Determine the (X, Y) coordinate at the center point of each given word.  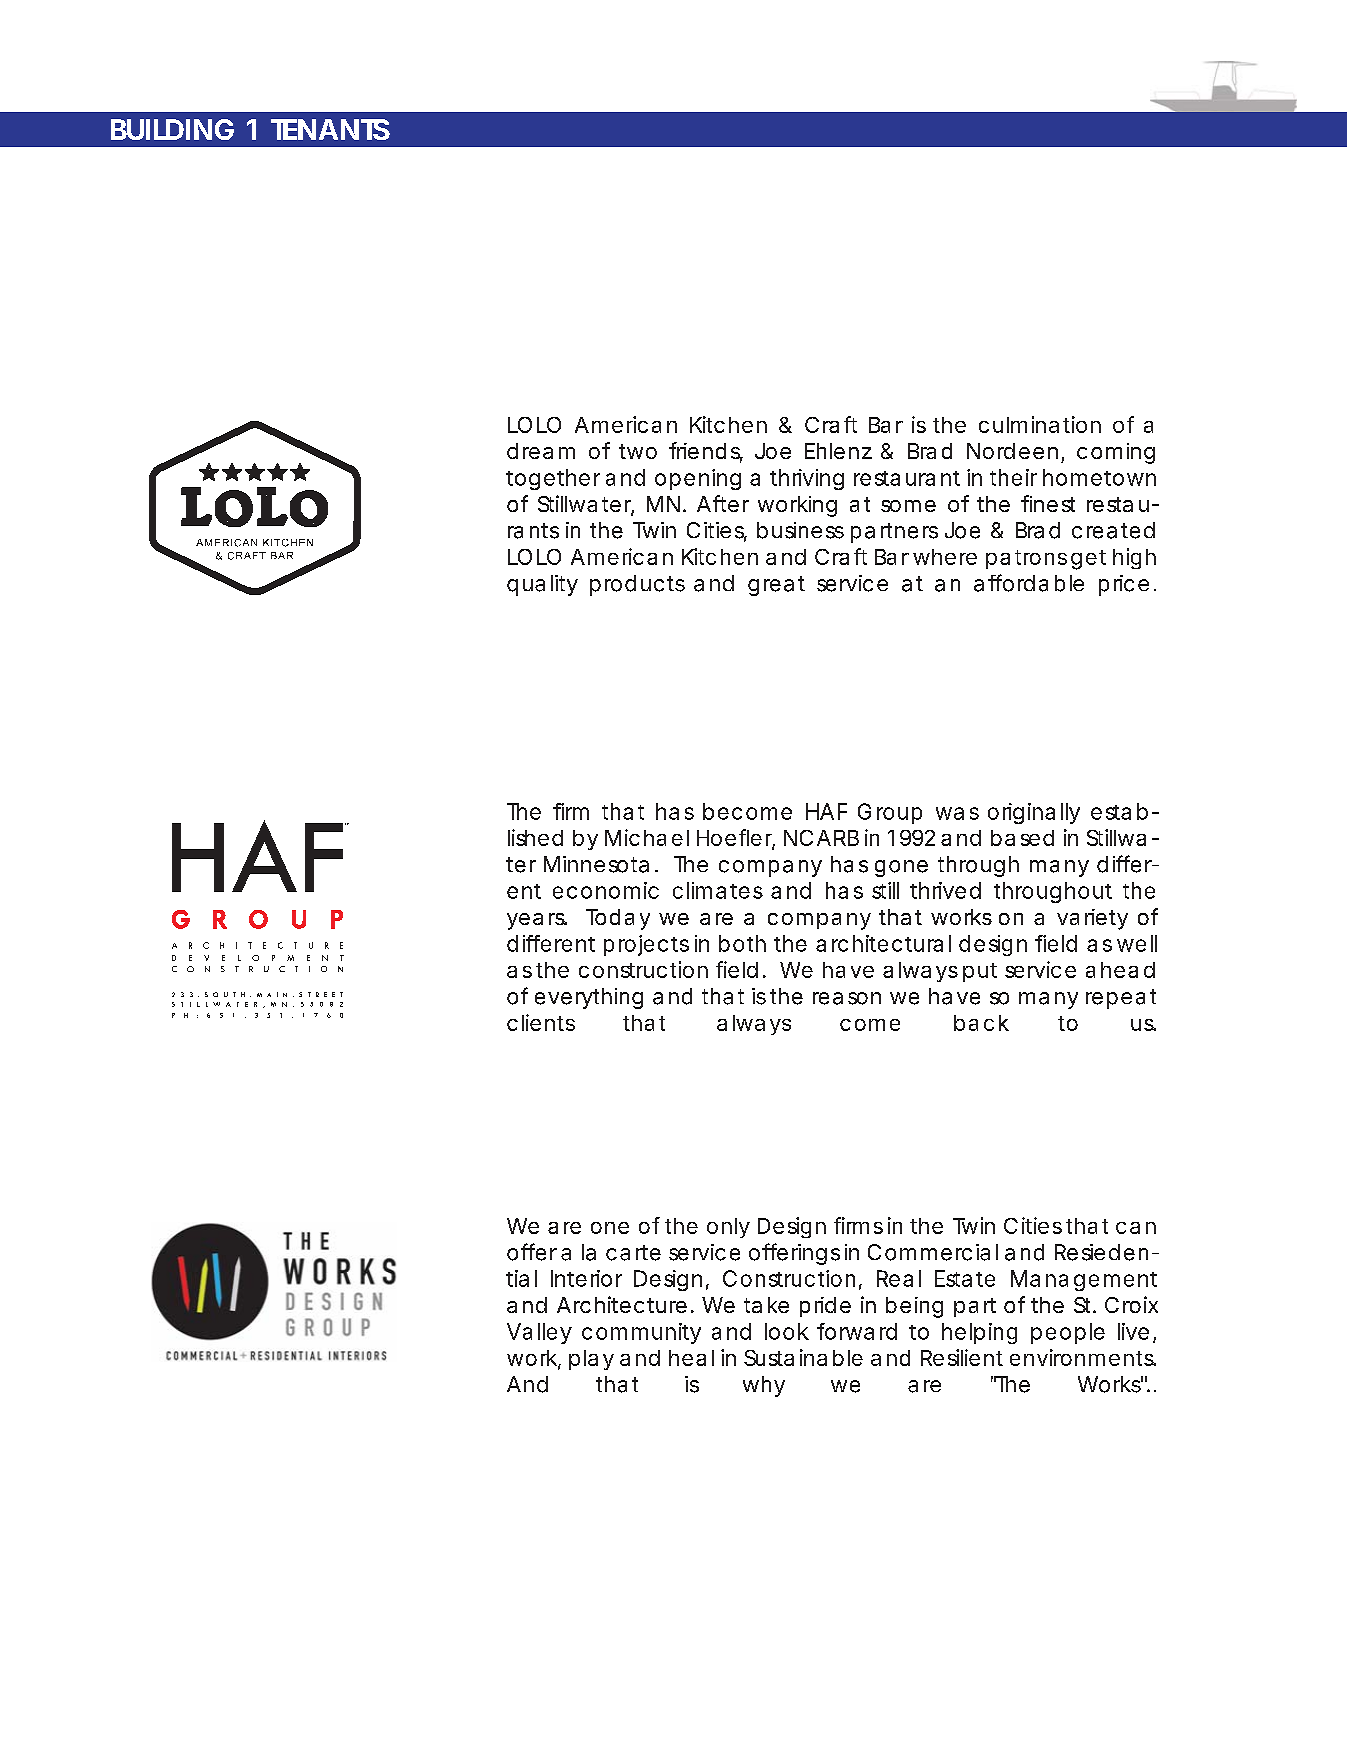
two (638, 451)
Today (618, 919)
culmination (1040, 424)
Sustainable (803, 1357)
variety (1092, 919)
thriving (807, 479)
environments (1083, 1357)
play (591, 1360)
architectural (883, 943)
